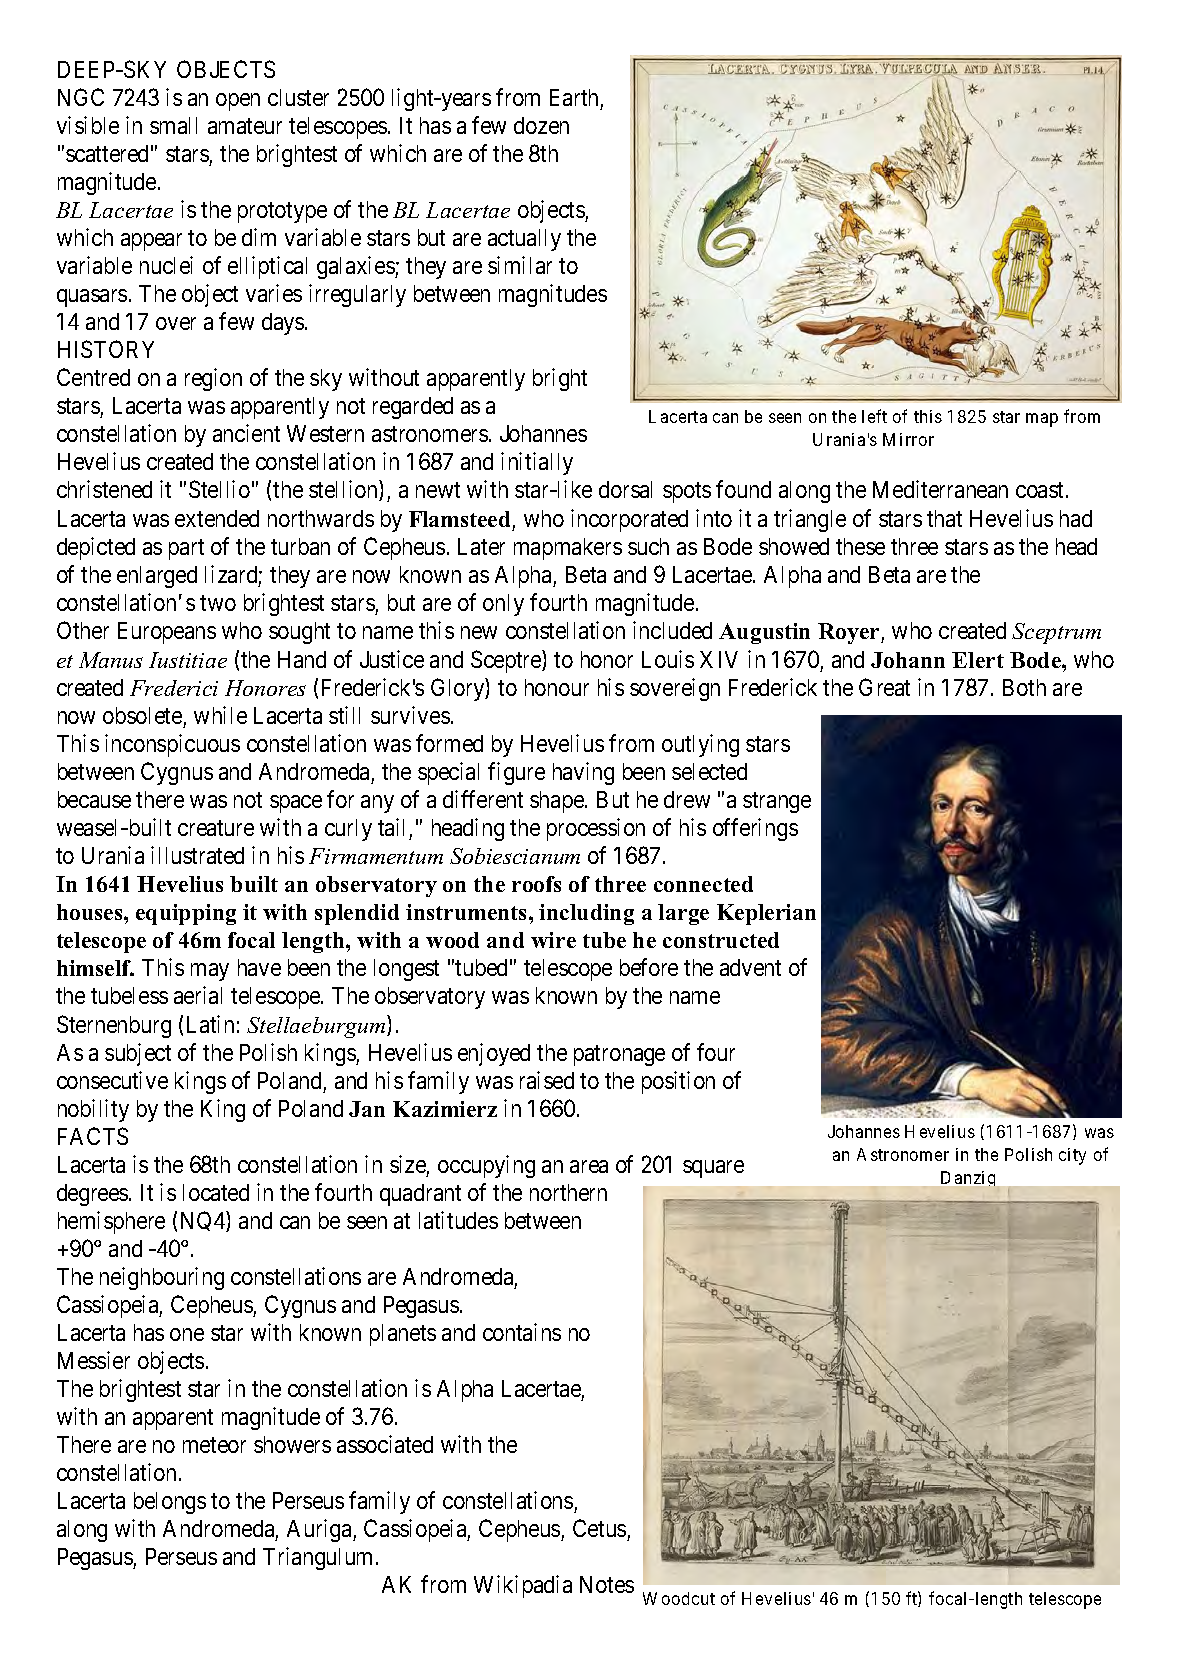 Image resolution: width=1178 pixels, height=1666 pixels. Describe the element at coordinates (596, 829) in the document. I see `procession` at that location.
